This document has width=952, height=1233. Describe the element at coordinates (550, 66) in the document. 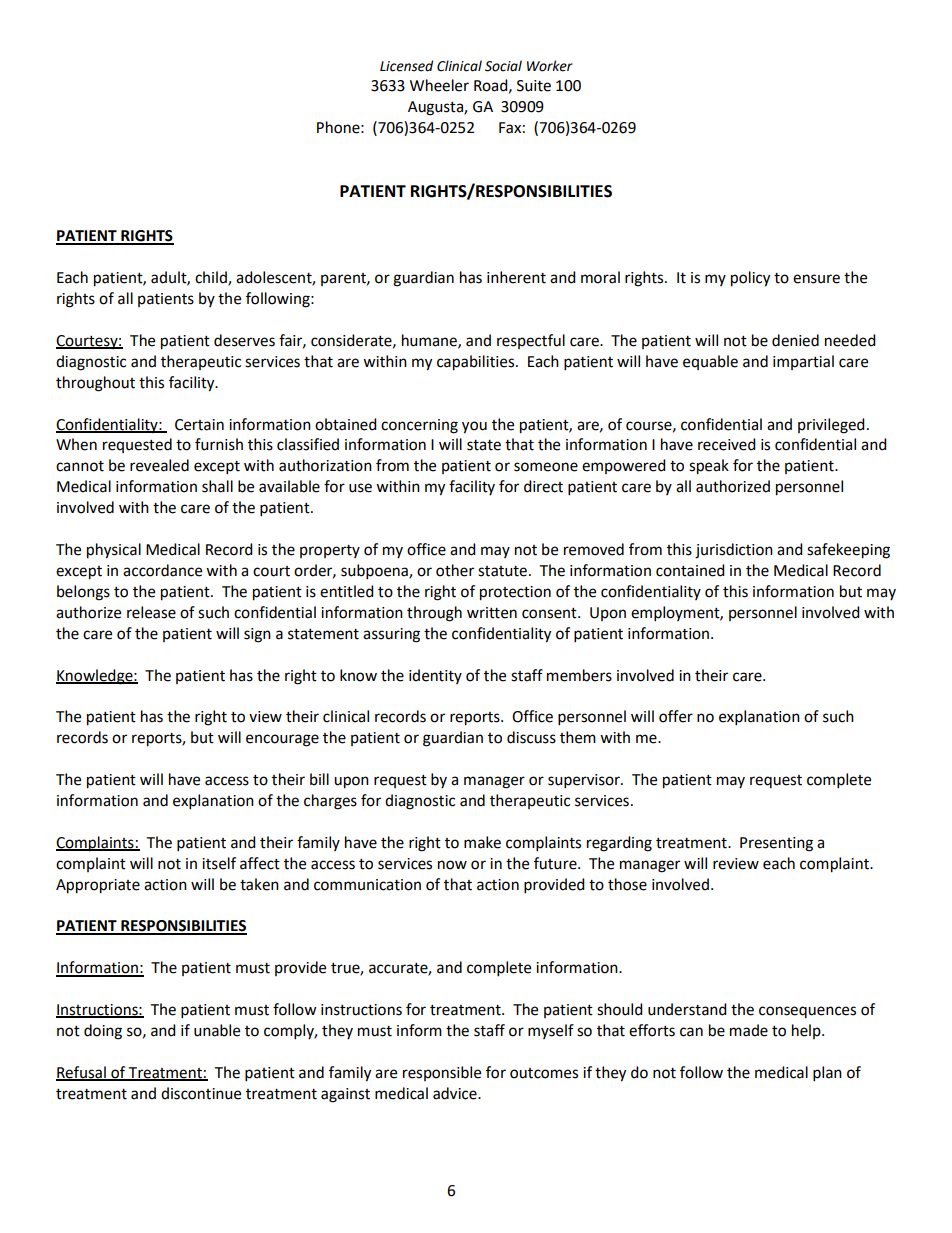

I see `Worker` at that location.
